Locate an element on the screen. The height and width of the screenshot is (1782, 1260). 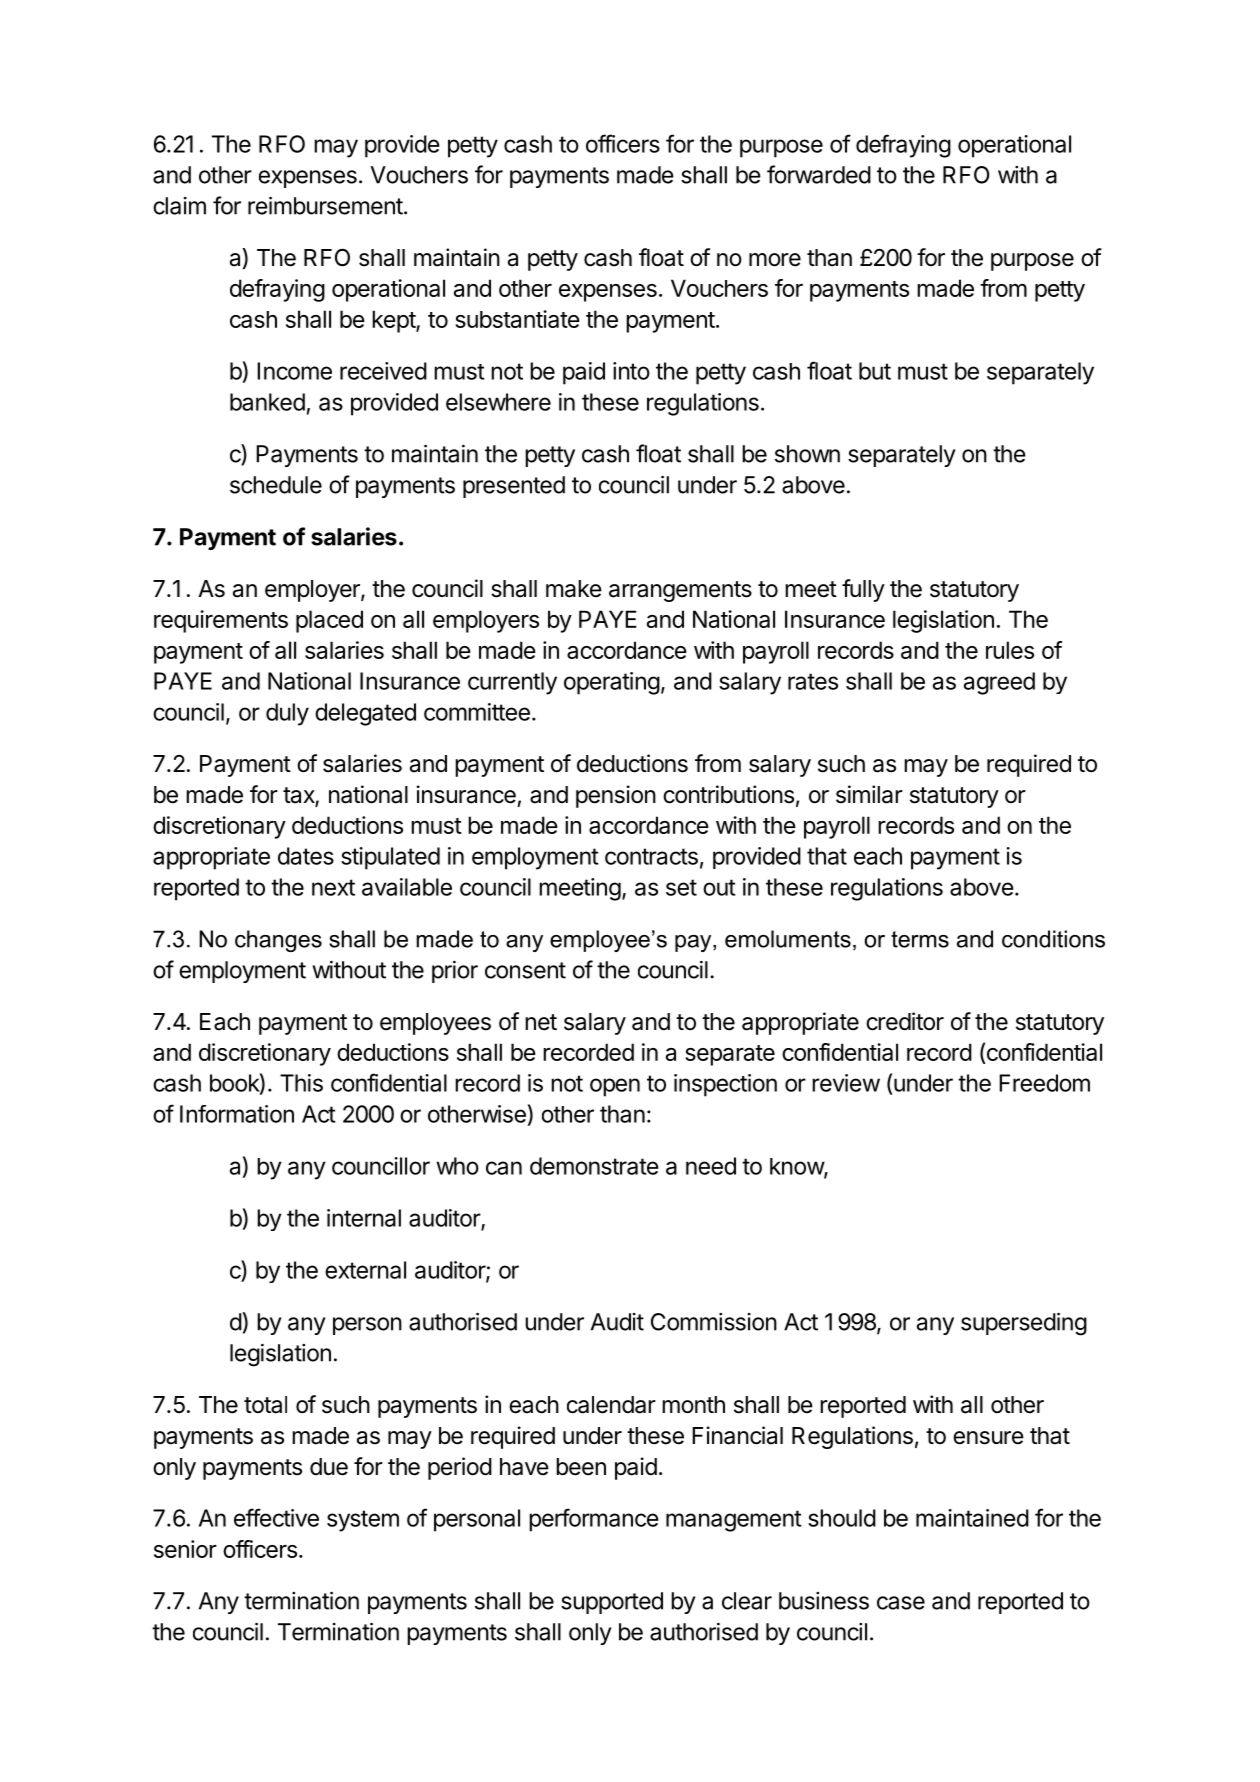
case is located at coordinates (901, 1603).
